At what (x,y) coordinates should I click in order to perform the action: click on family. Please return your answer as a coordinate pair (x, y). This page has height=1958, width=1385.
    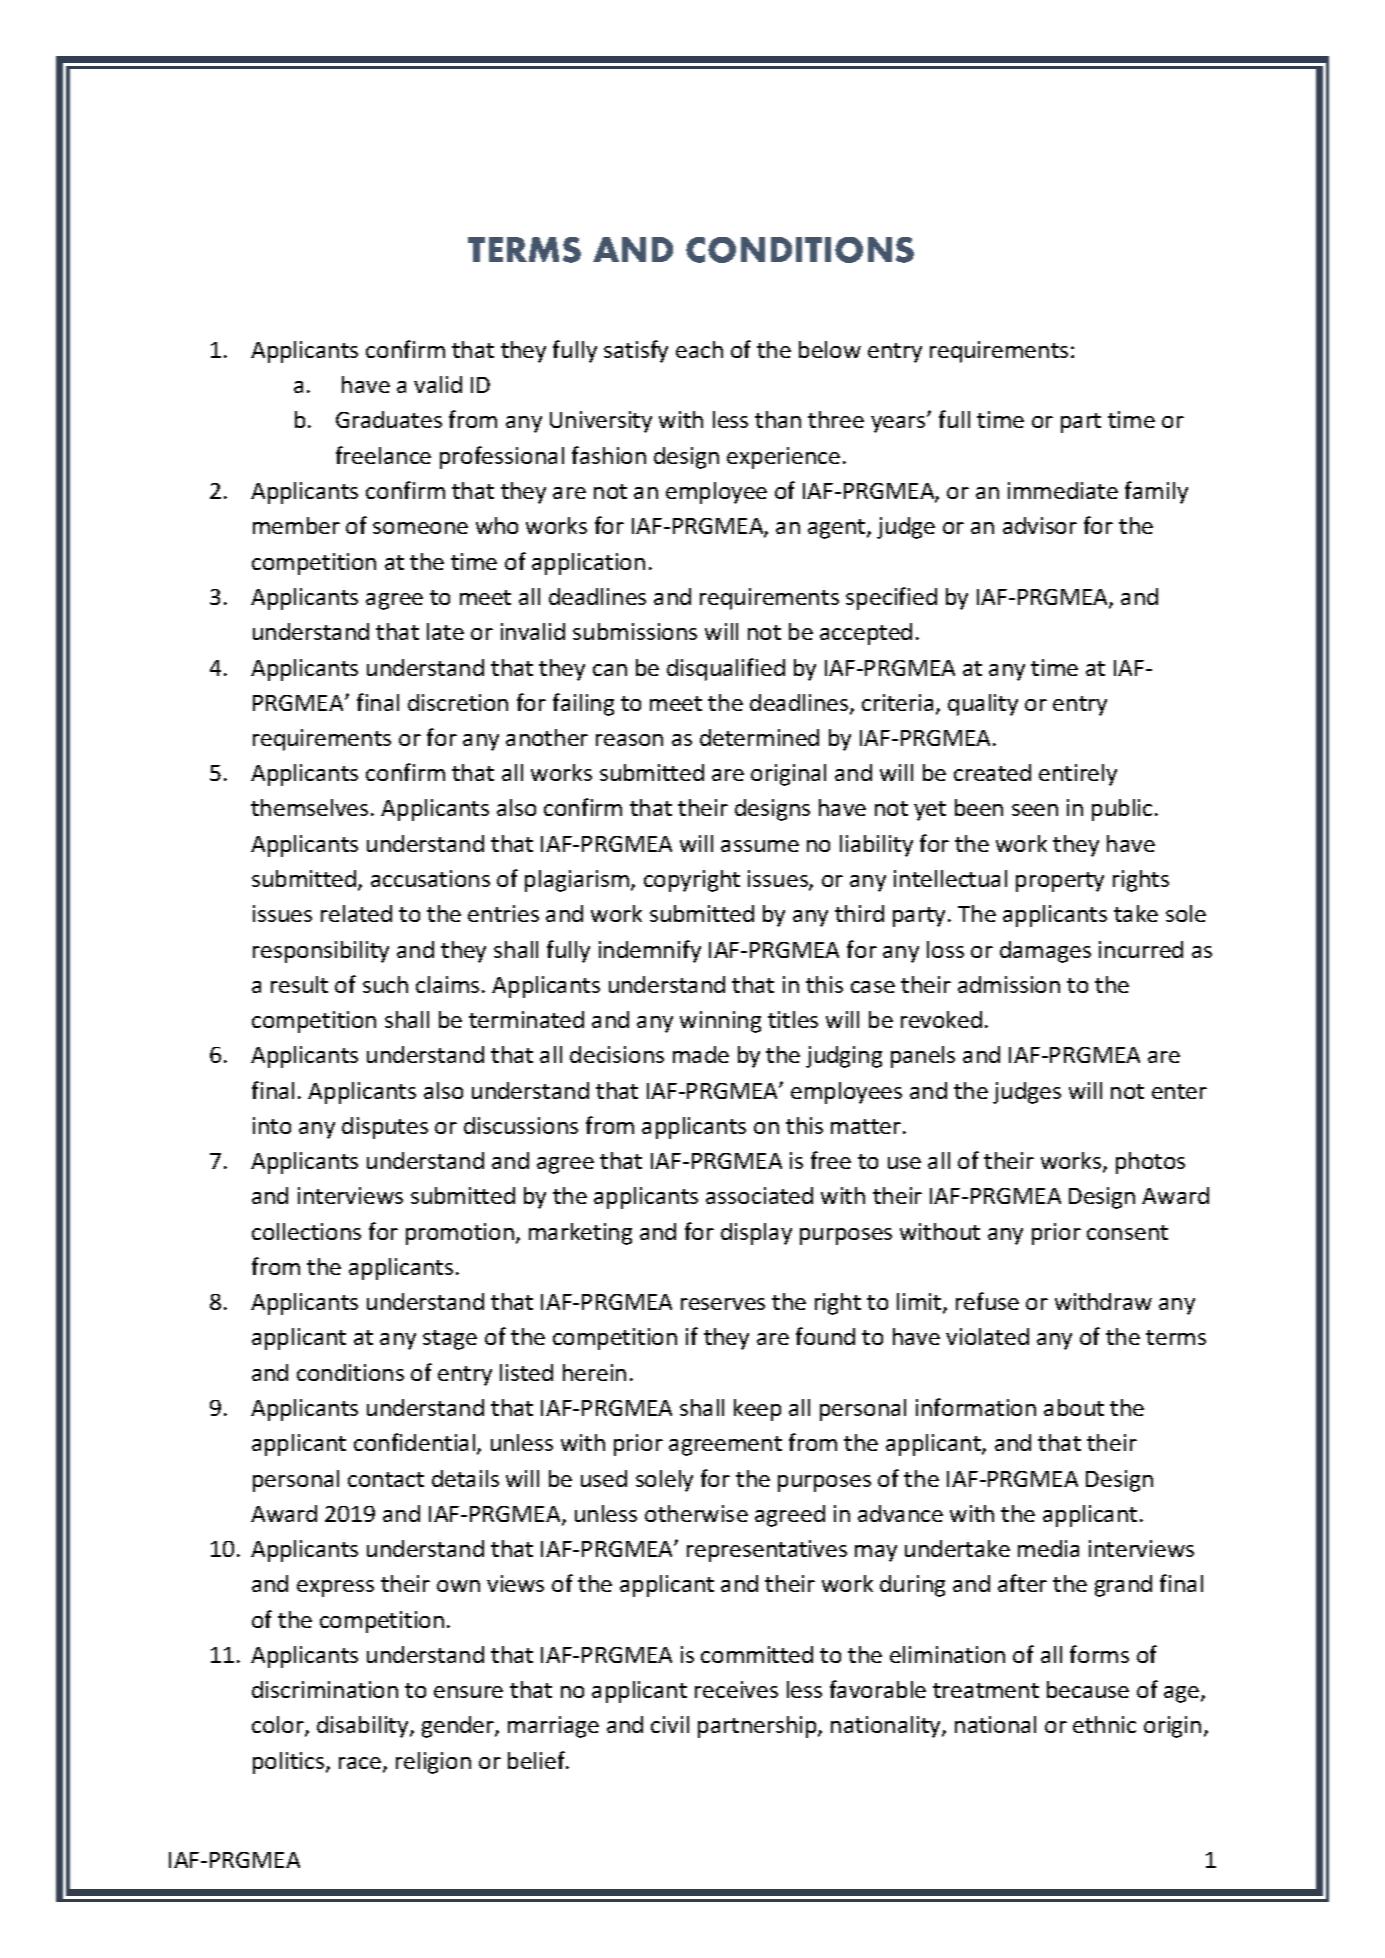
    Looking at the image, I should click on (1156, 492).
